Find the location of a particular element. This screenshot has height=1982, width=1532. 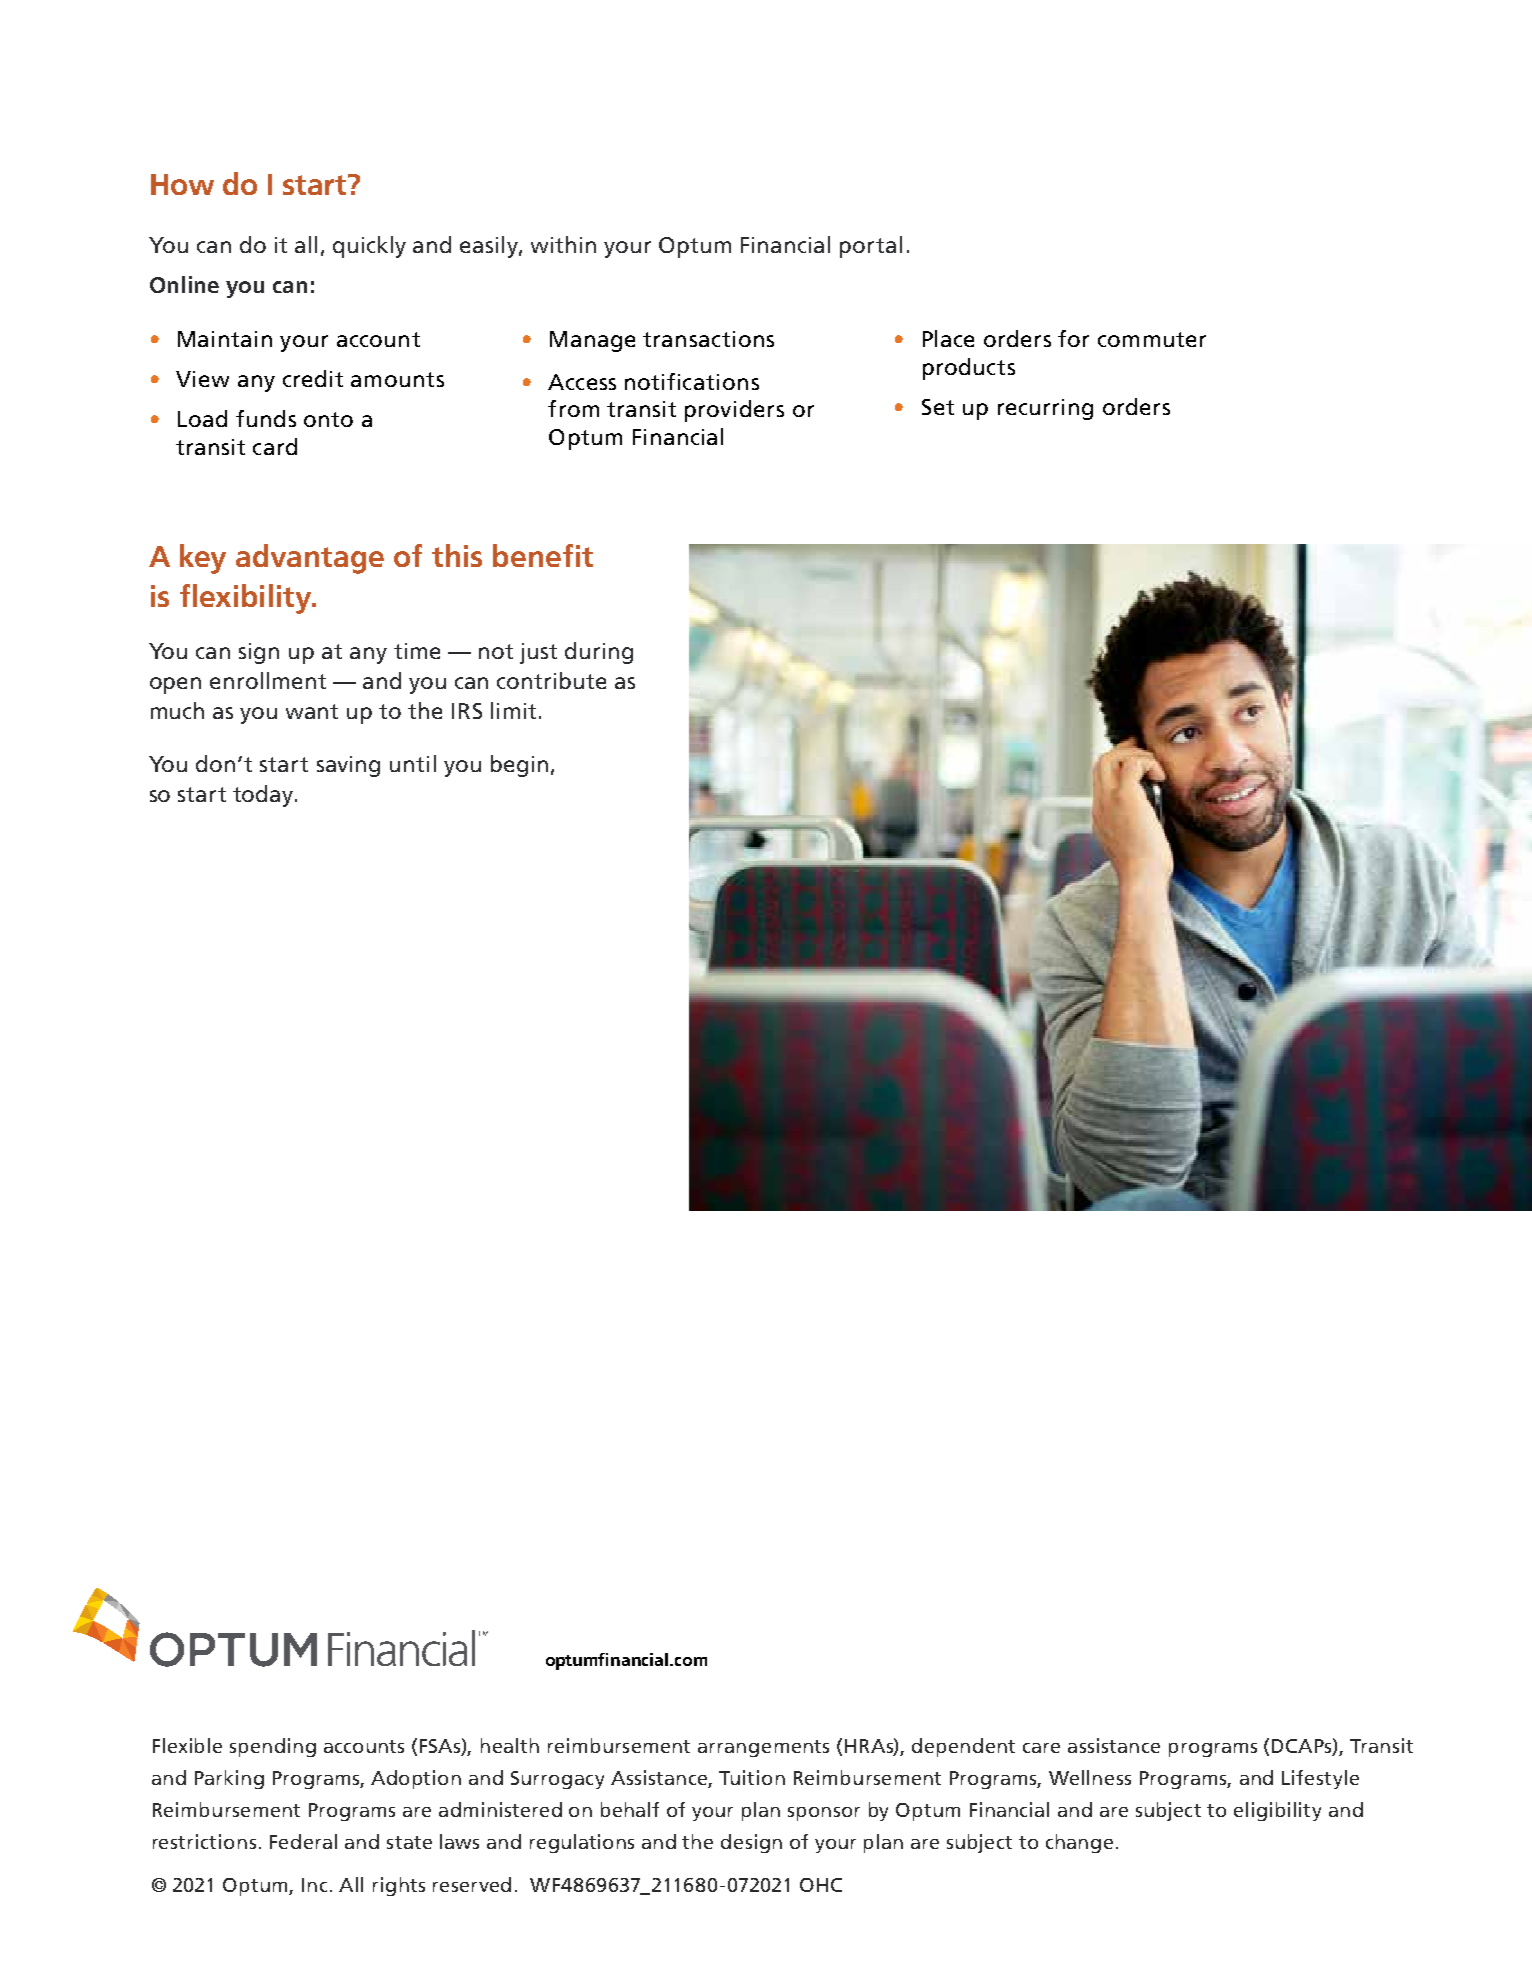

Federal is located at coordinates (303, 1841).
